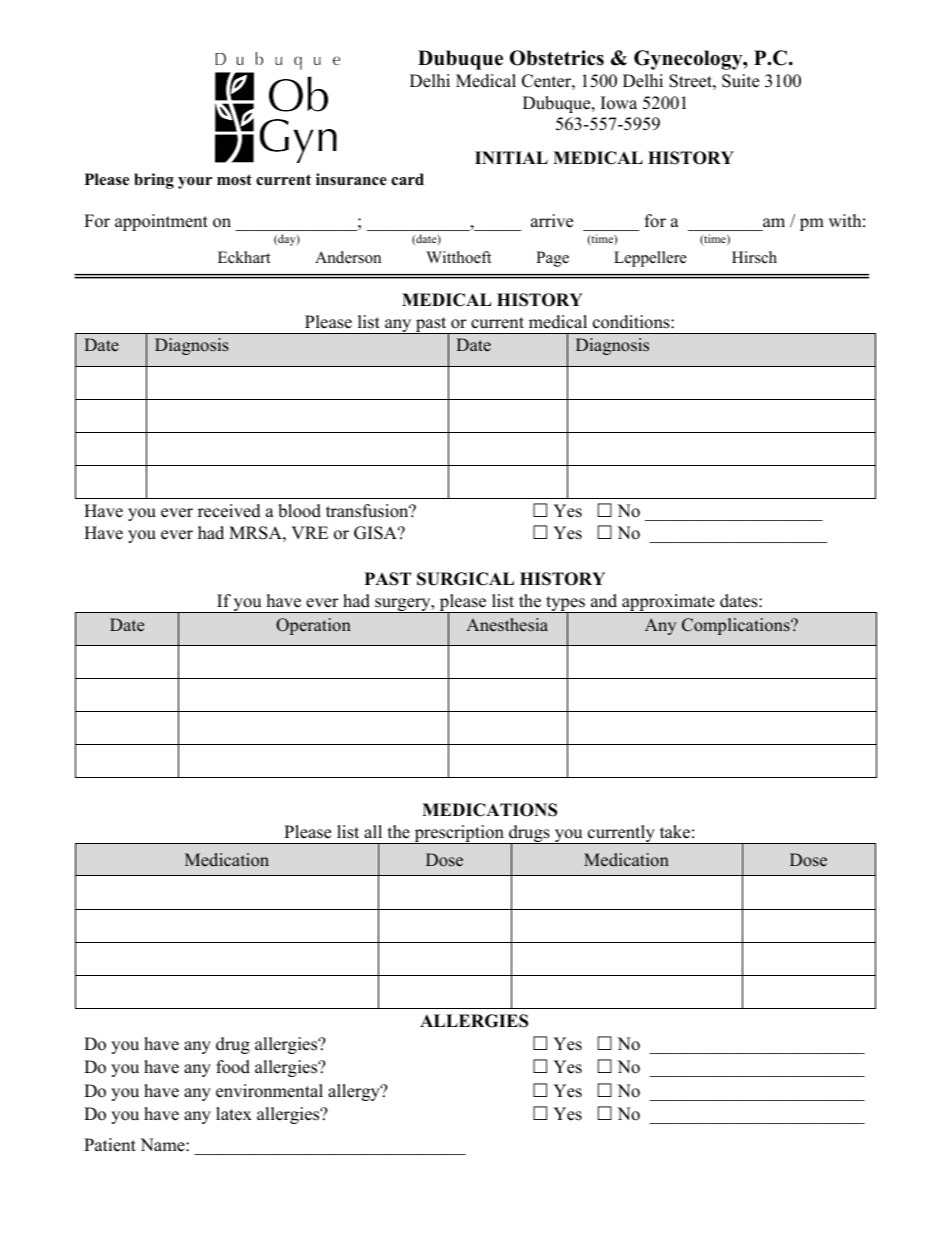  I want to click on conditions, so click(632, 322).
